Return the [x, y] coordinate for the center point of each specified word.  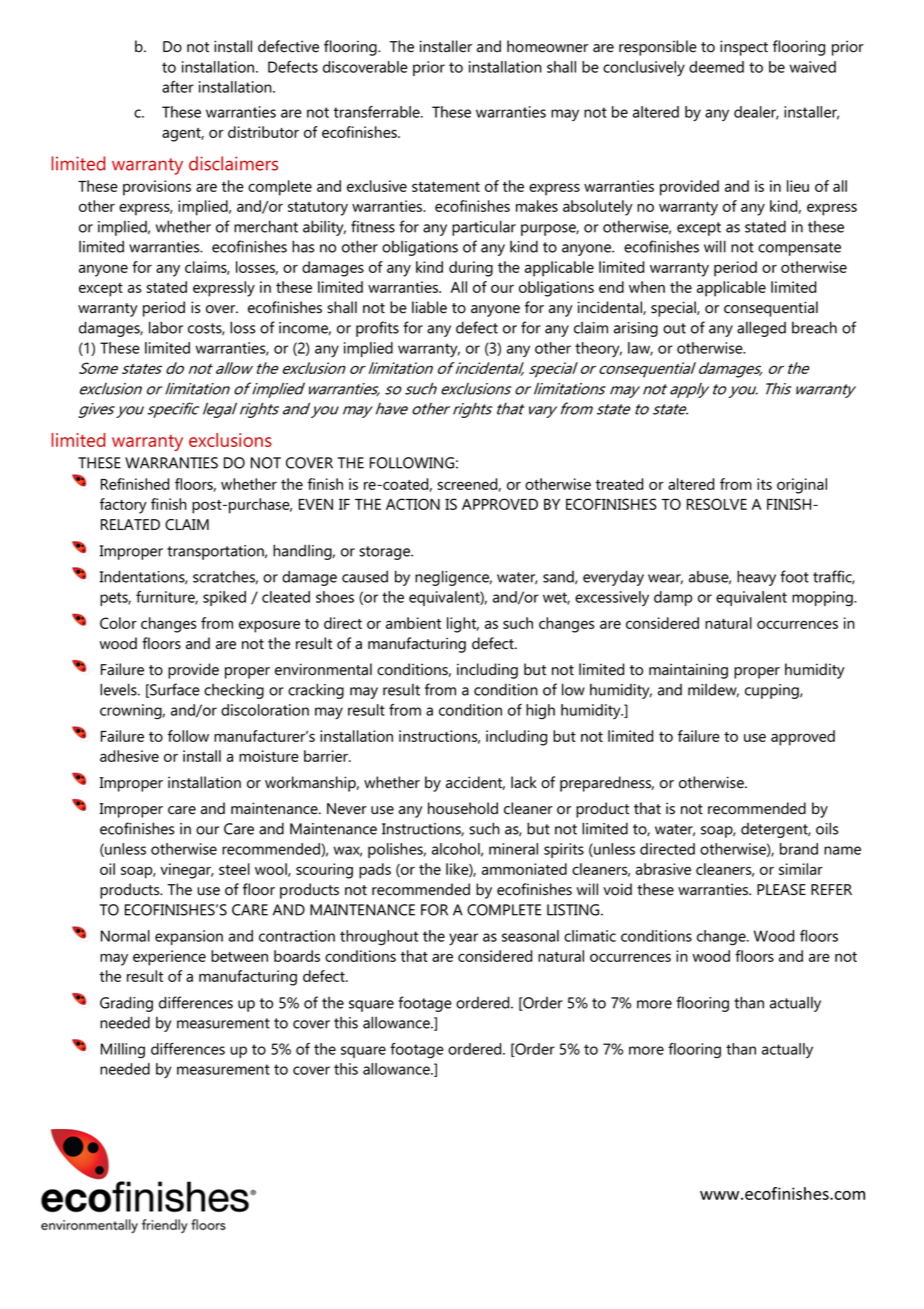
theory [598, 349]
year [463, 939]
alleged [761, 329]
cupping [773, 691]
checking [234, 691]
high [540, 712]
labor [166, 327]
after [178, 87]
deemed [716, 67]
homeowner [547, 46]
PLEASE [781, 890]
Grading [126, 1004]
